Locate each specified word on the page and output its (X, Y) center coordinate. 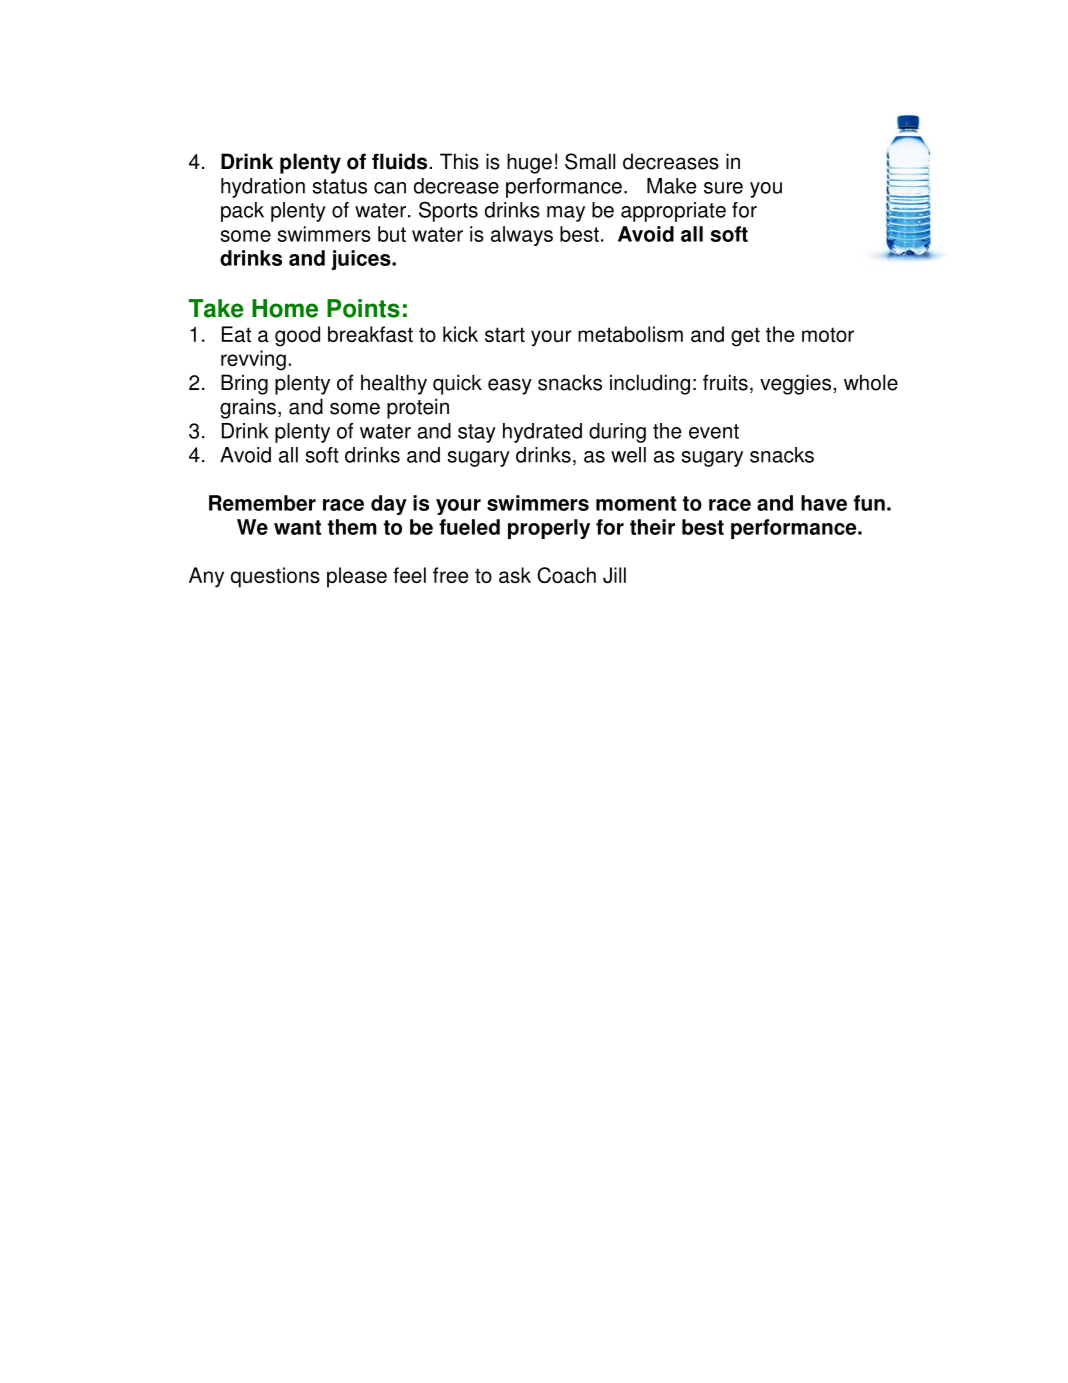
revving (253, 360)
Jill (614, 575)
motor (828, 334)
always (522, 236)
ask (515, 575)
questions (275, 577)
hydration (263, 188)
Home (285, 308)
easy (510, 386)
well (628, 455)
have (824, 503)
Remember (262, 503)
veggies (795, 384)
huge (529, 163)
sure (723, 188)
